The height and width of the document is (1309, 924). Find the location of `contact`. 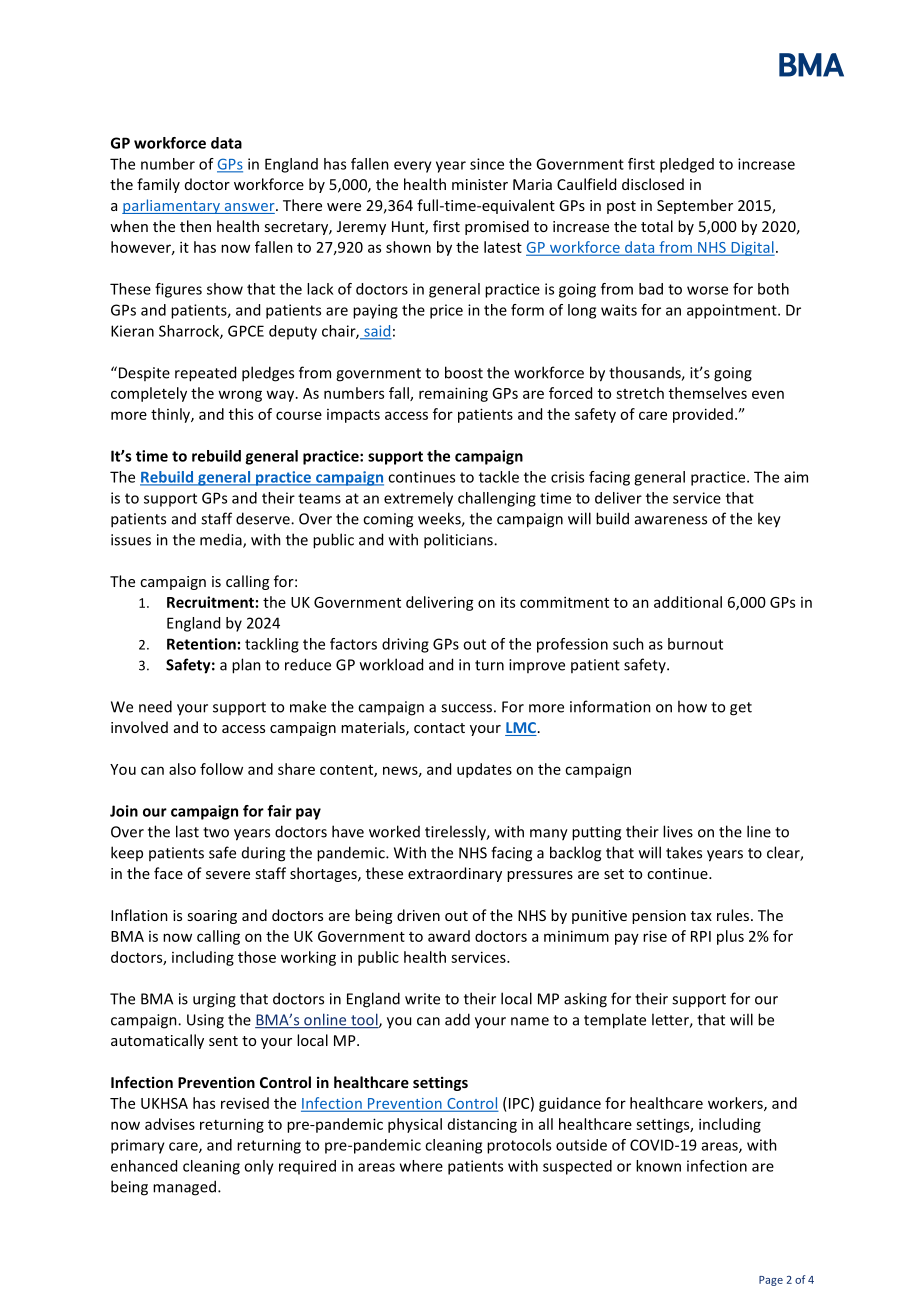

contact is located at coordinates (439, 728).
